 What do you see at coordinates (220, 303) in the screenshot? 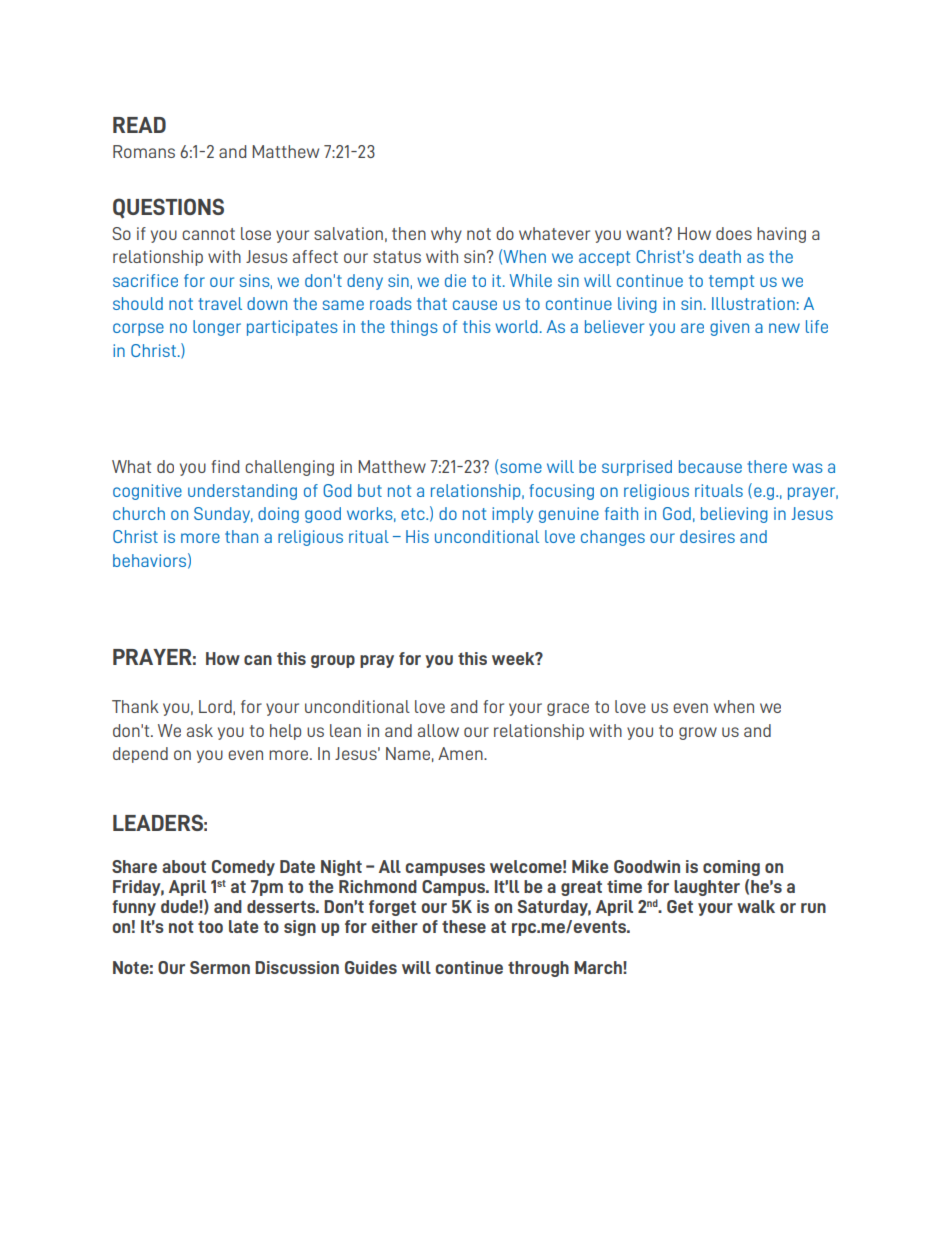
I see `travel` at bounding box center [220, 303].
